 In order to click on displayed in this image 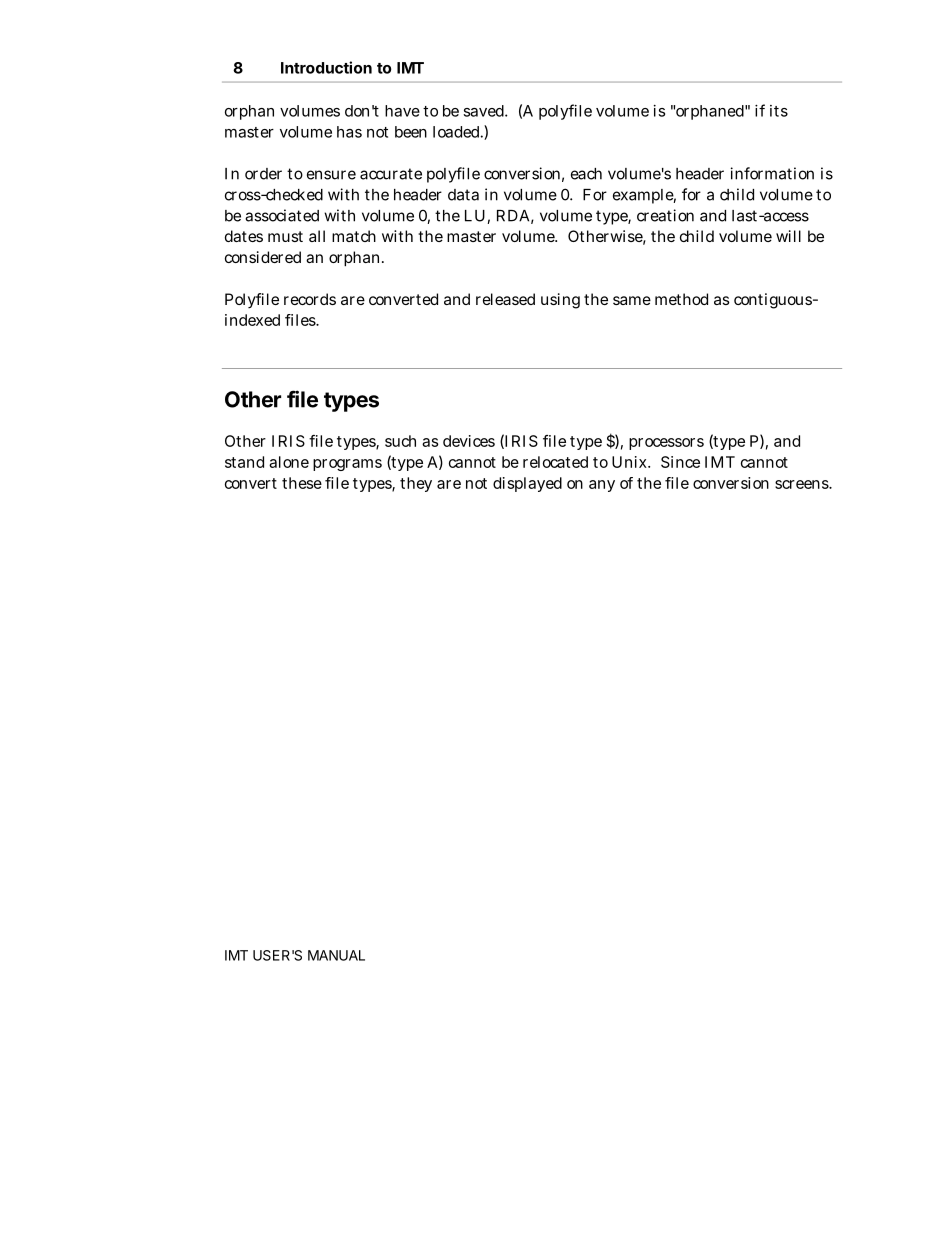, I will do `click(527, 484)`.
